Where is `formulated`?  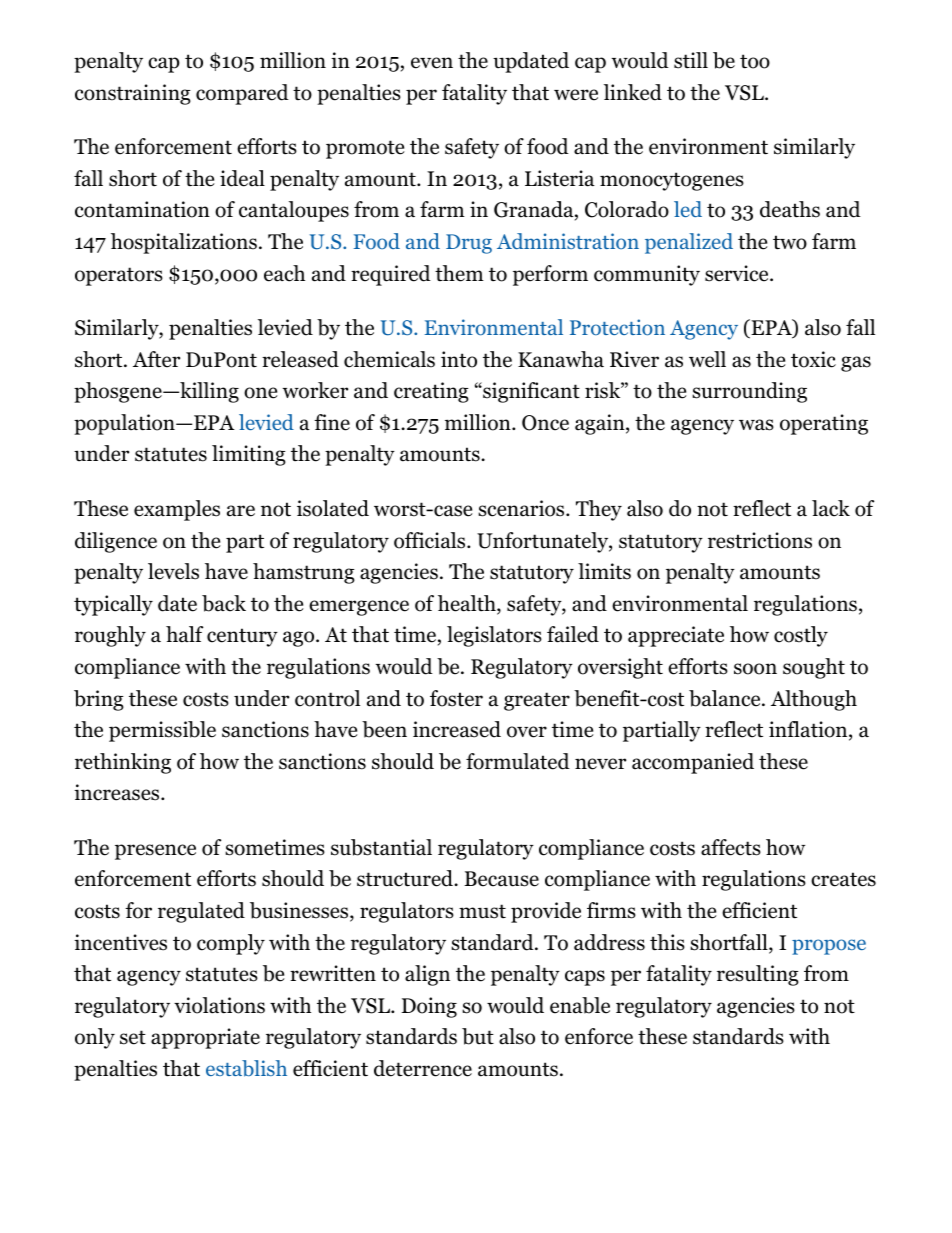
formulated is located at coordinates (518, 761).
